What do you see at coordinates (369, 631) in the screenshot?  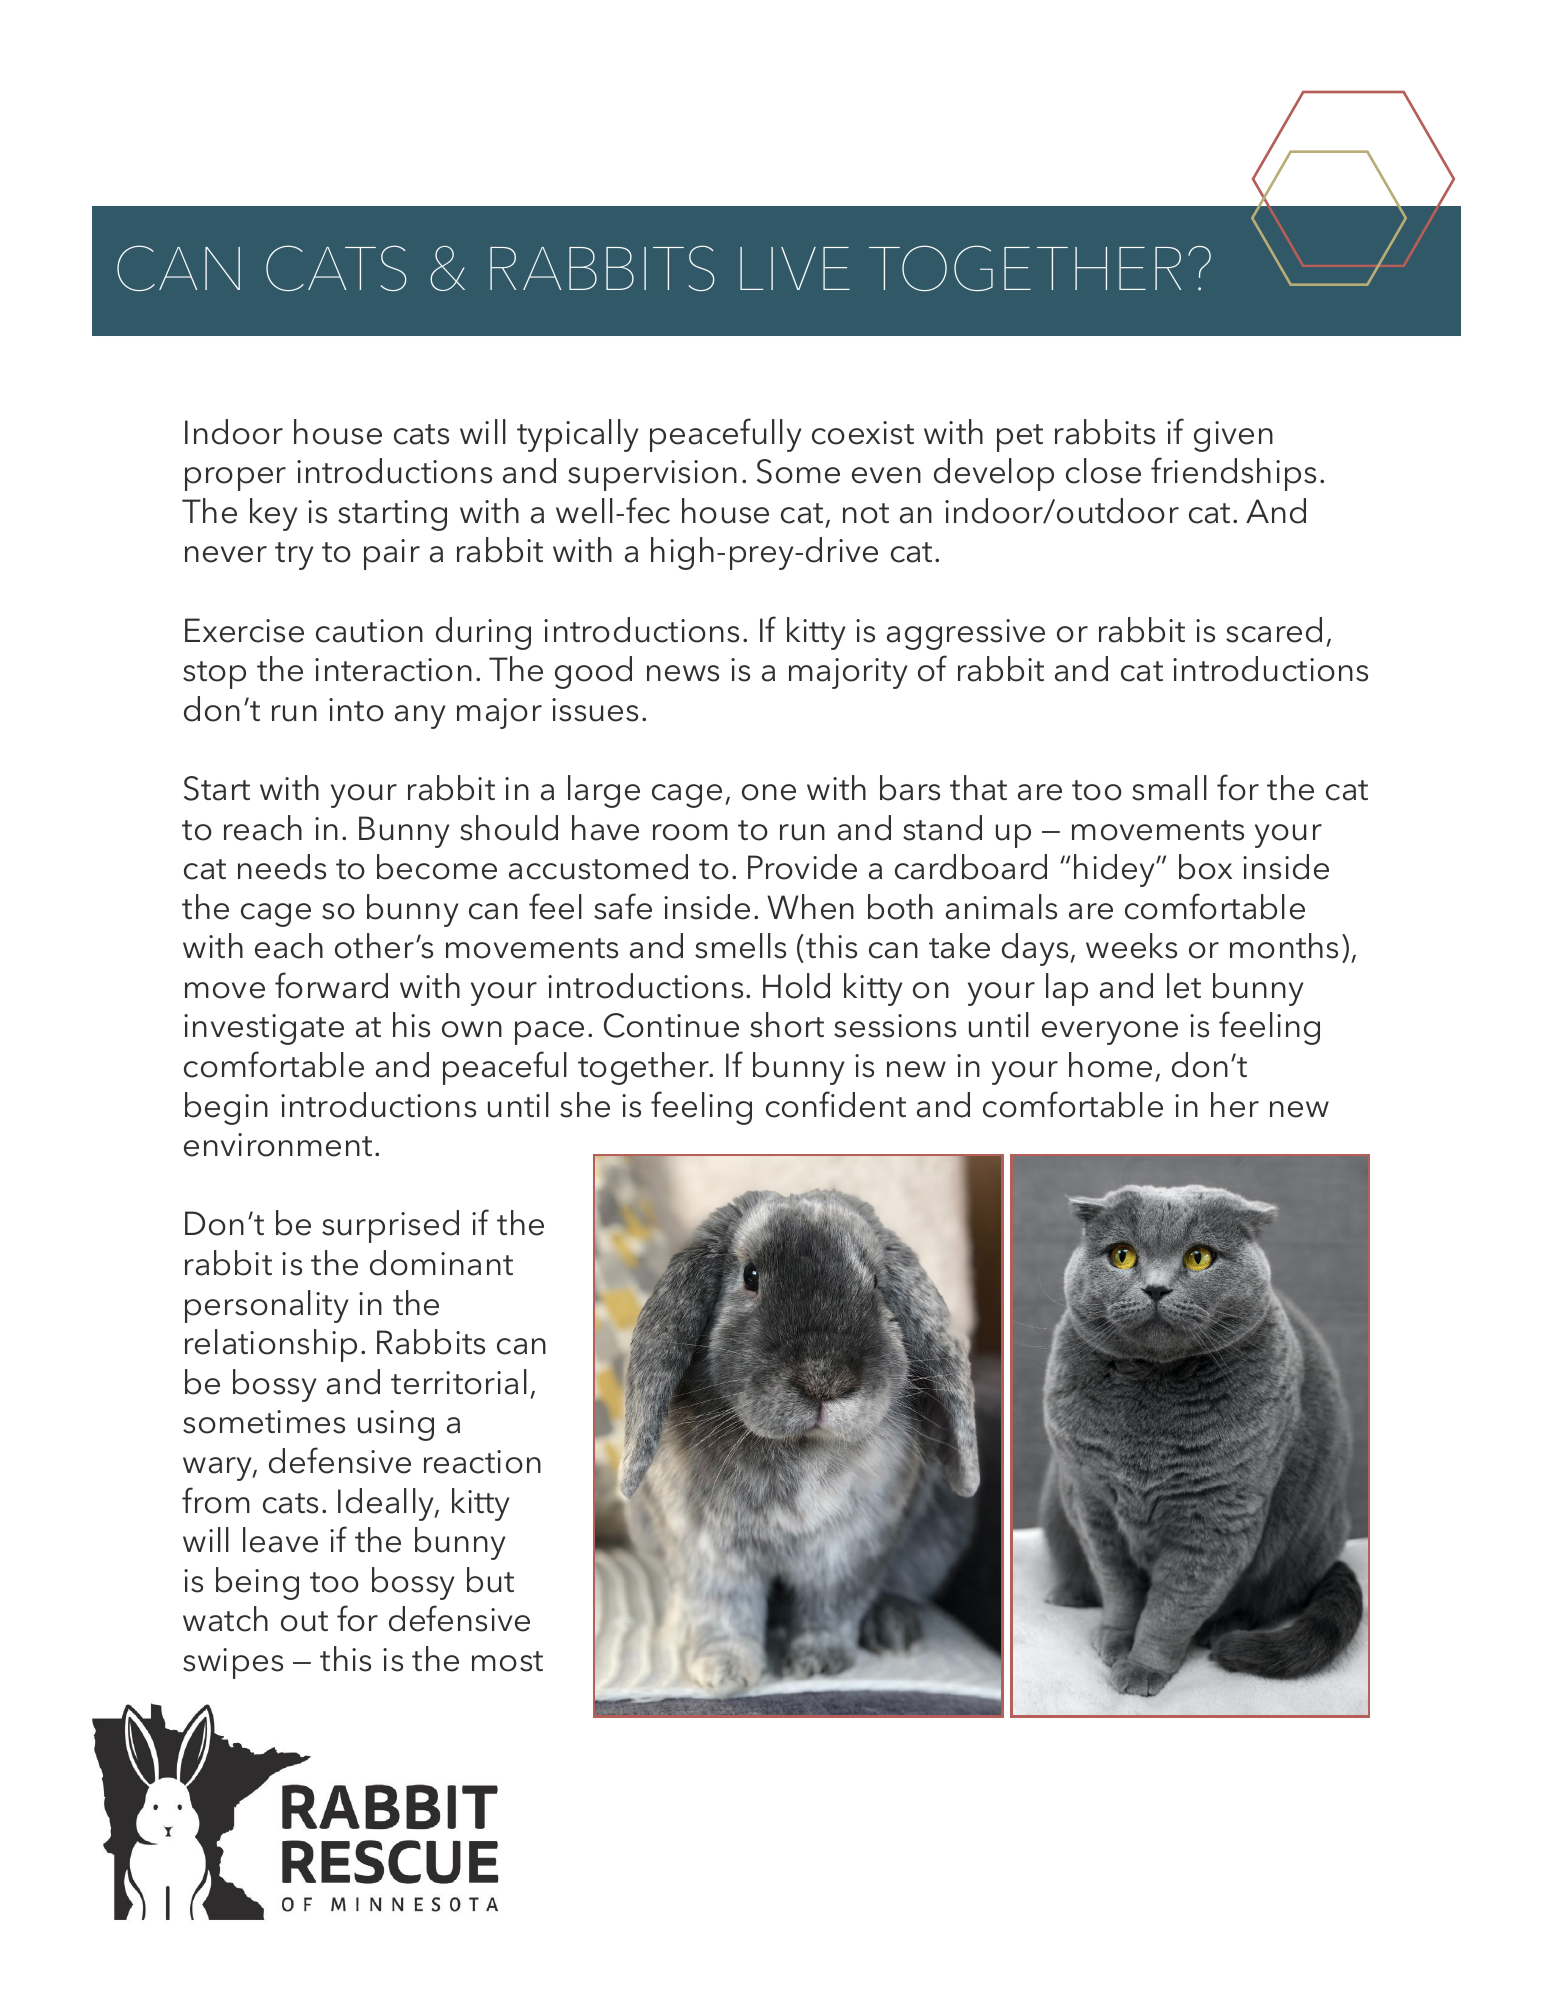 I see `caution` at bounding box center [369, 631].
